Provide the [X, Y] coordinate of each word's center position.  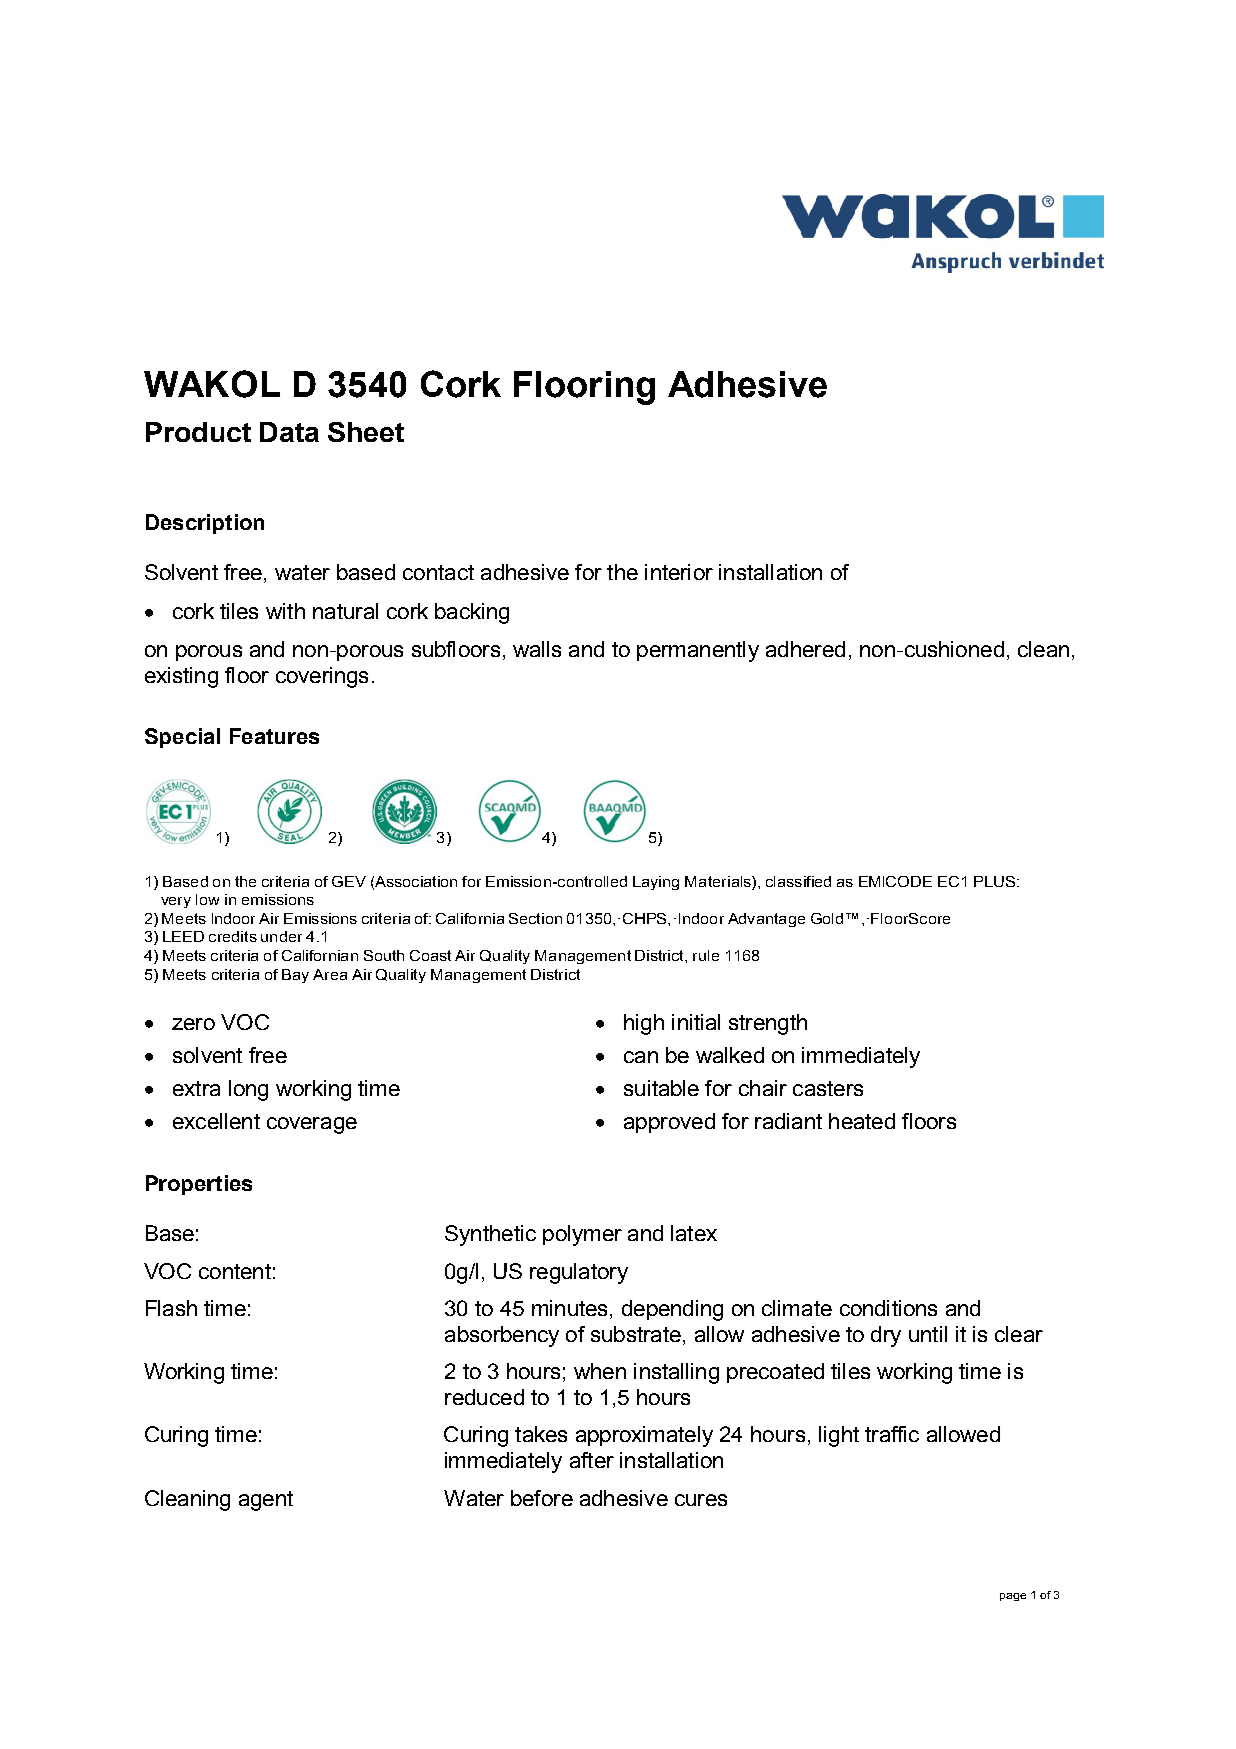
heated [862, 1121]
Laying [656, 883]
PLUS [994, 881]
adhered [805, 649]
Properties [199, 1185]
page [1013, 1597]
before [542, 1498]
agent [266, 1501]
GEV [349, 881]
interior [679, 572]
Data [289, 432]
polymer [582, 1235]
